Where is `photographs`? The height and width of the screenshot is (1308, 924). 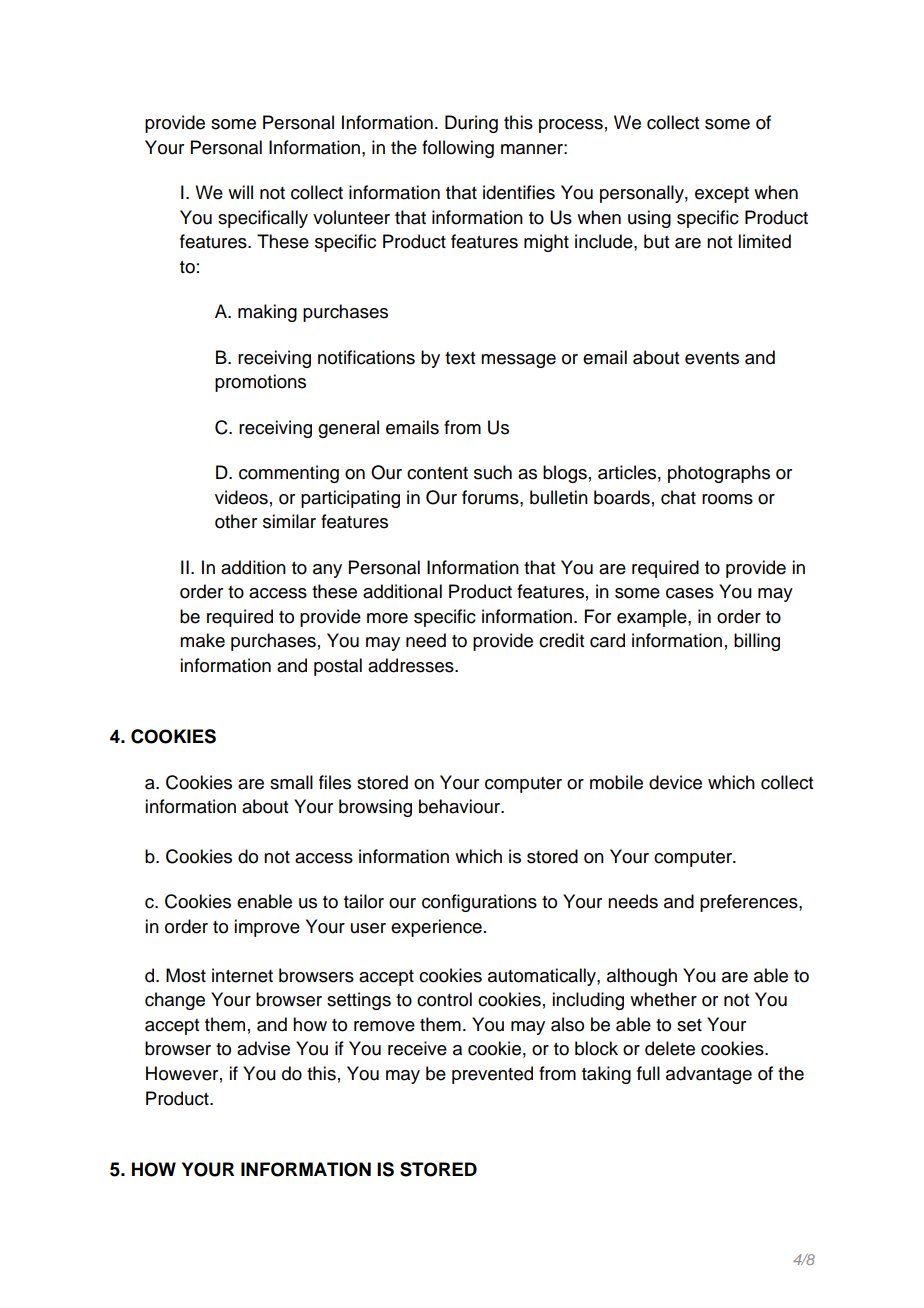
photographs is located at coordinates (719, 474).
